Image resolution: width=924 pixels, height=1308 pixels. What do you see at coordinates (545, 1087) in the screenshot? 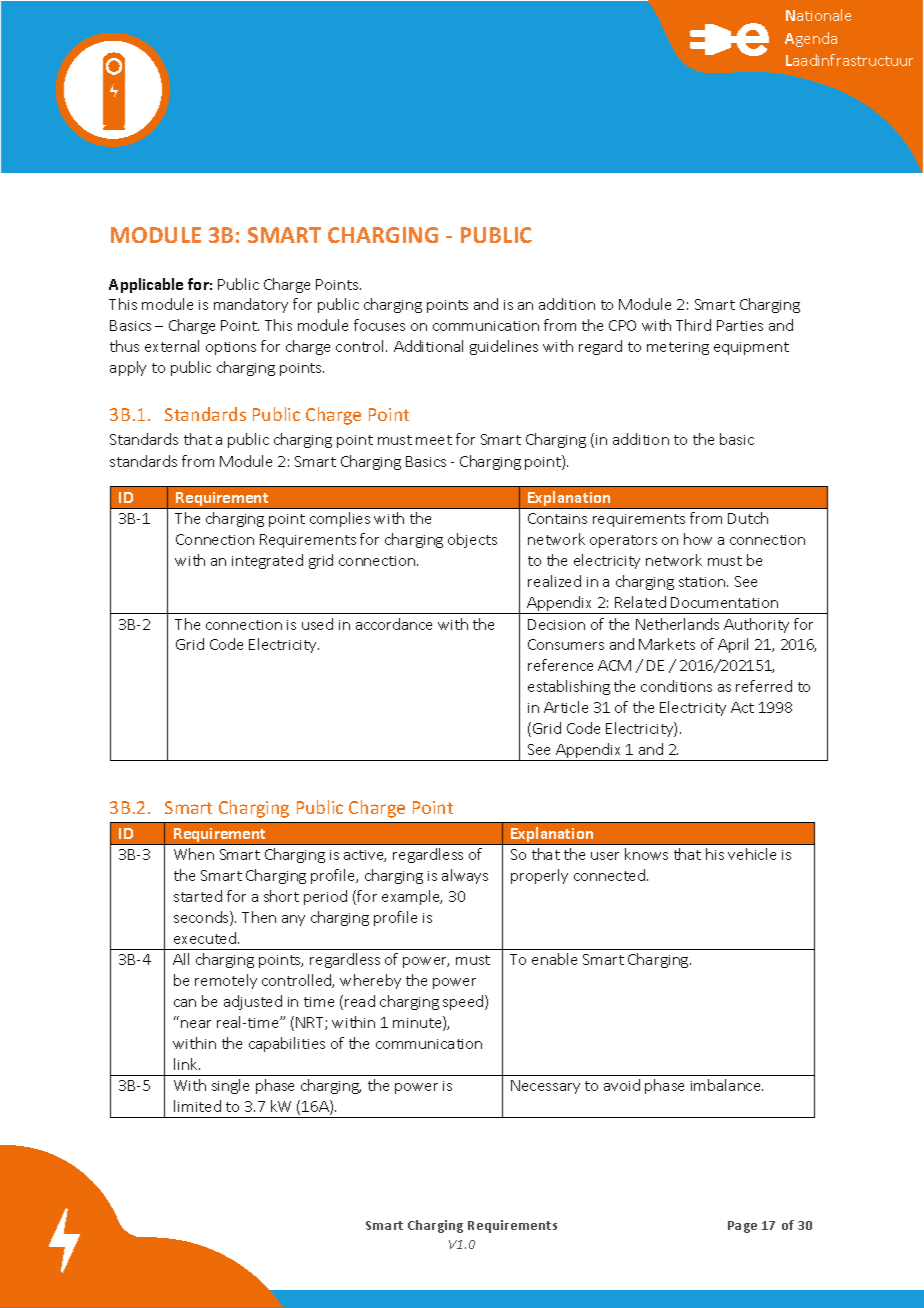
I see `Necessary` at bounding box center [545, 1087].
